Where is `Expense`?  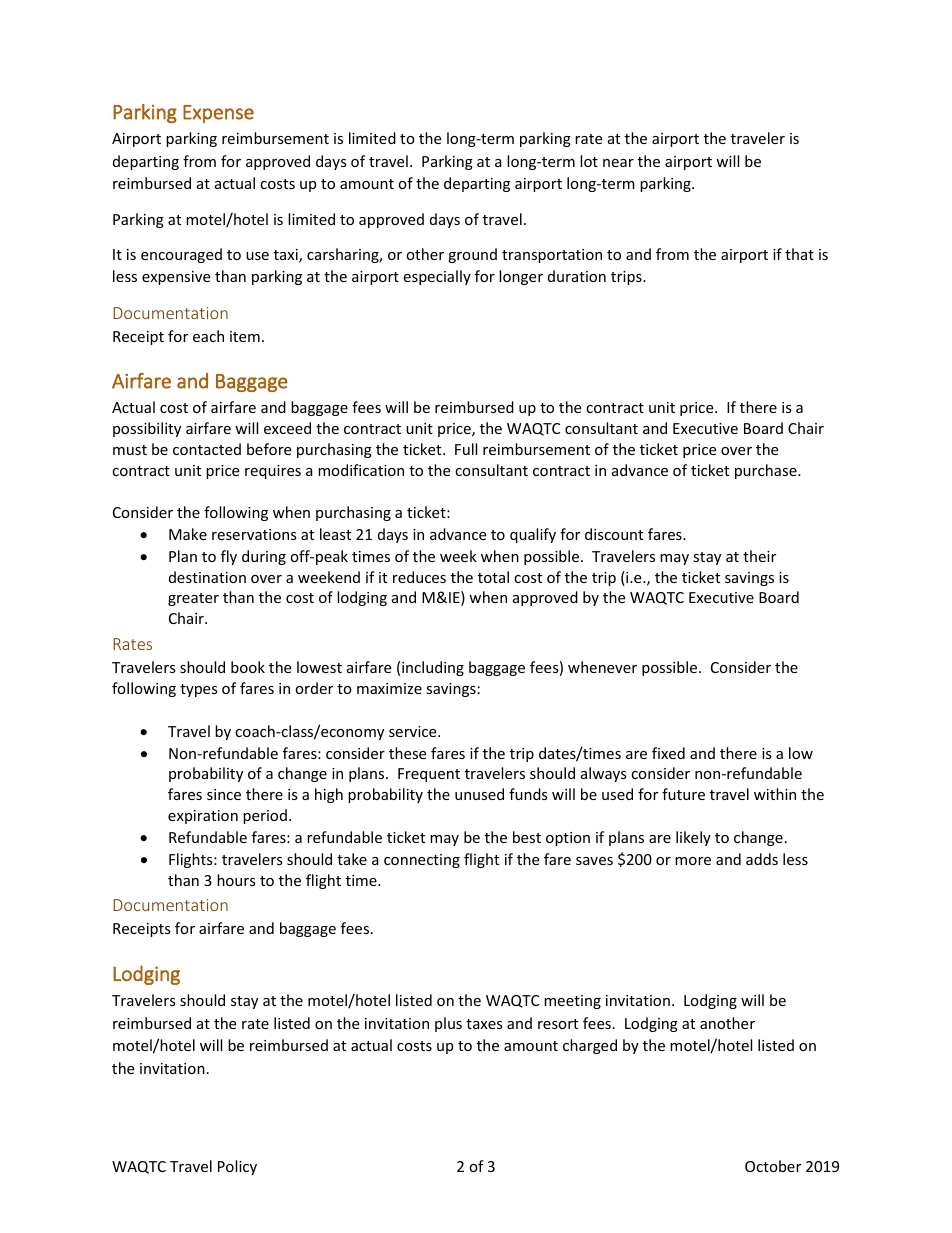
Expense is located at coordinates (218, 114).
